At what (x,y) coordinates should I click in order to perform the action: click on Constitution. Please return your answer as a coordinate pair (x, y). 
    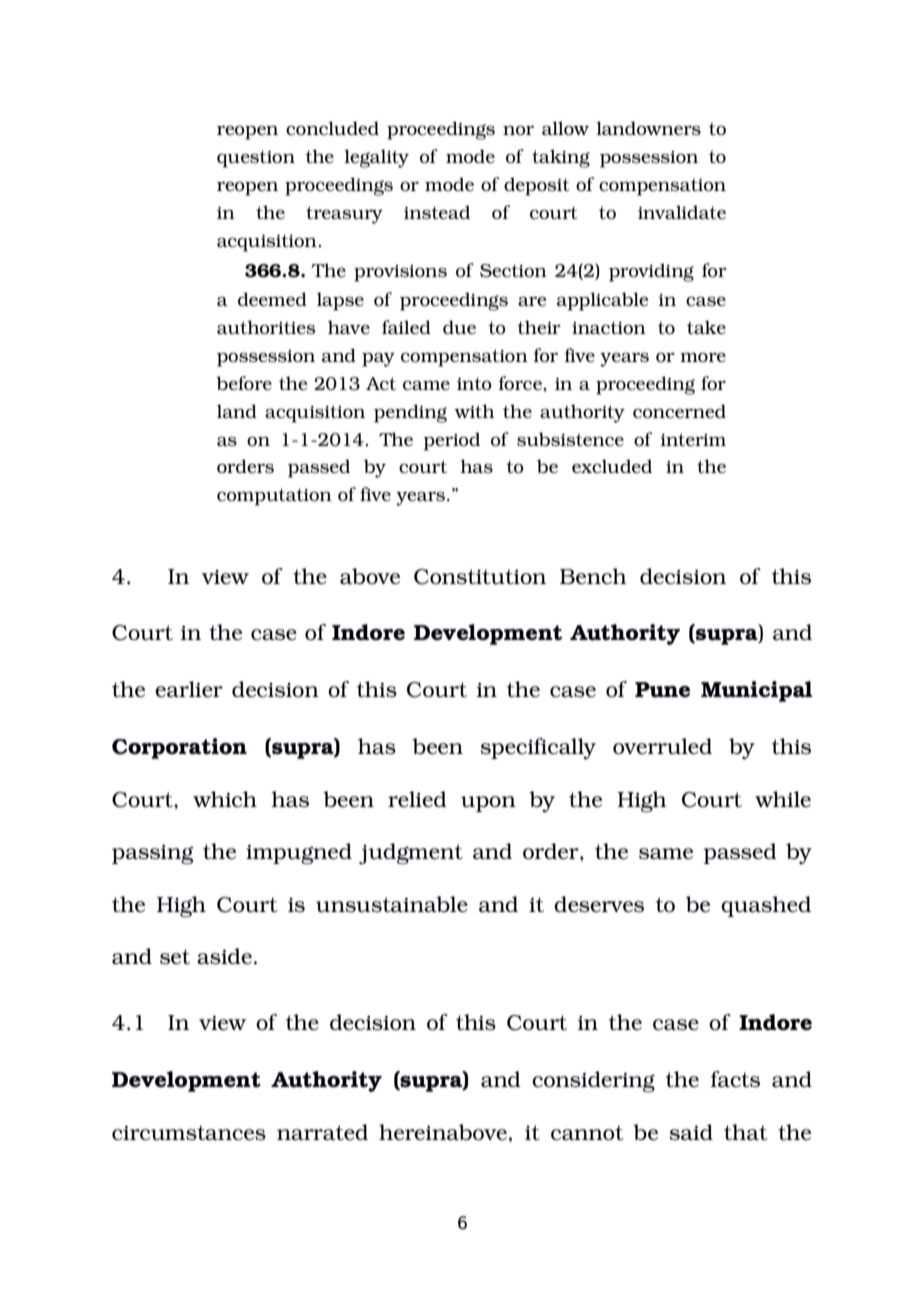
    Looking at the image, I should click on (480, 577).
